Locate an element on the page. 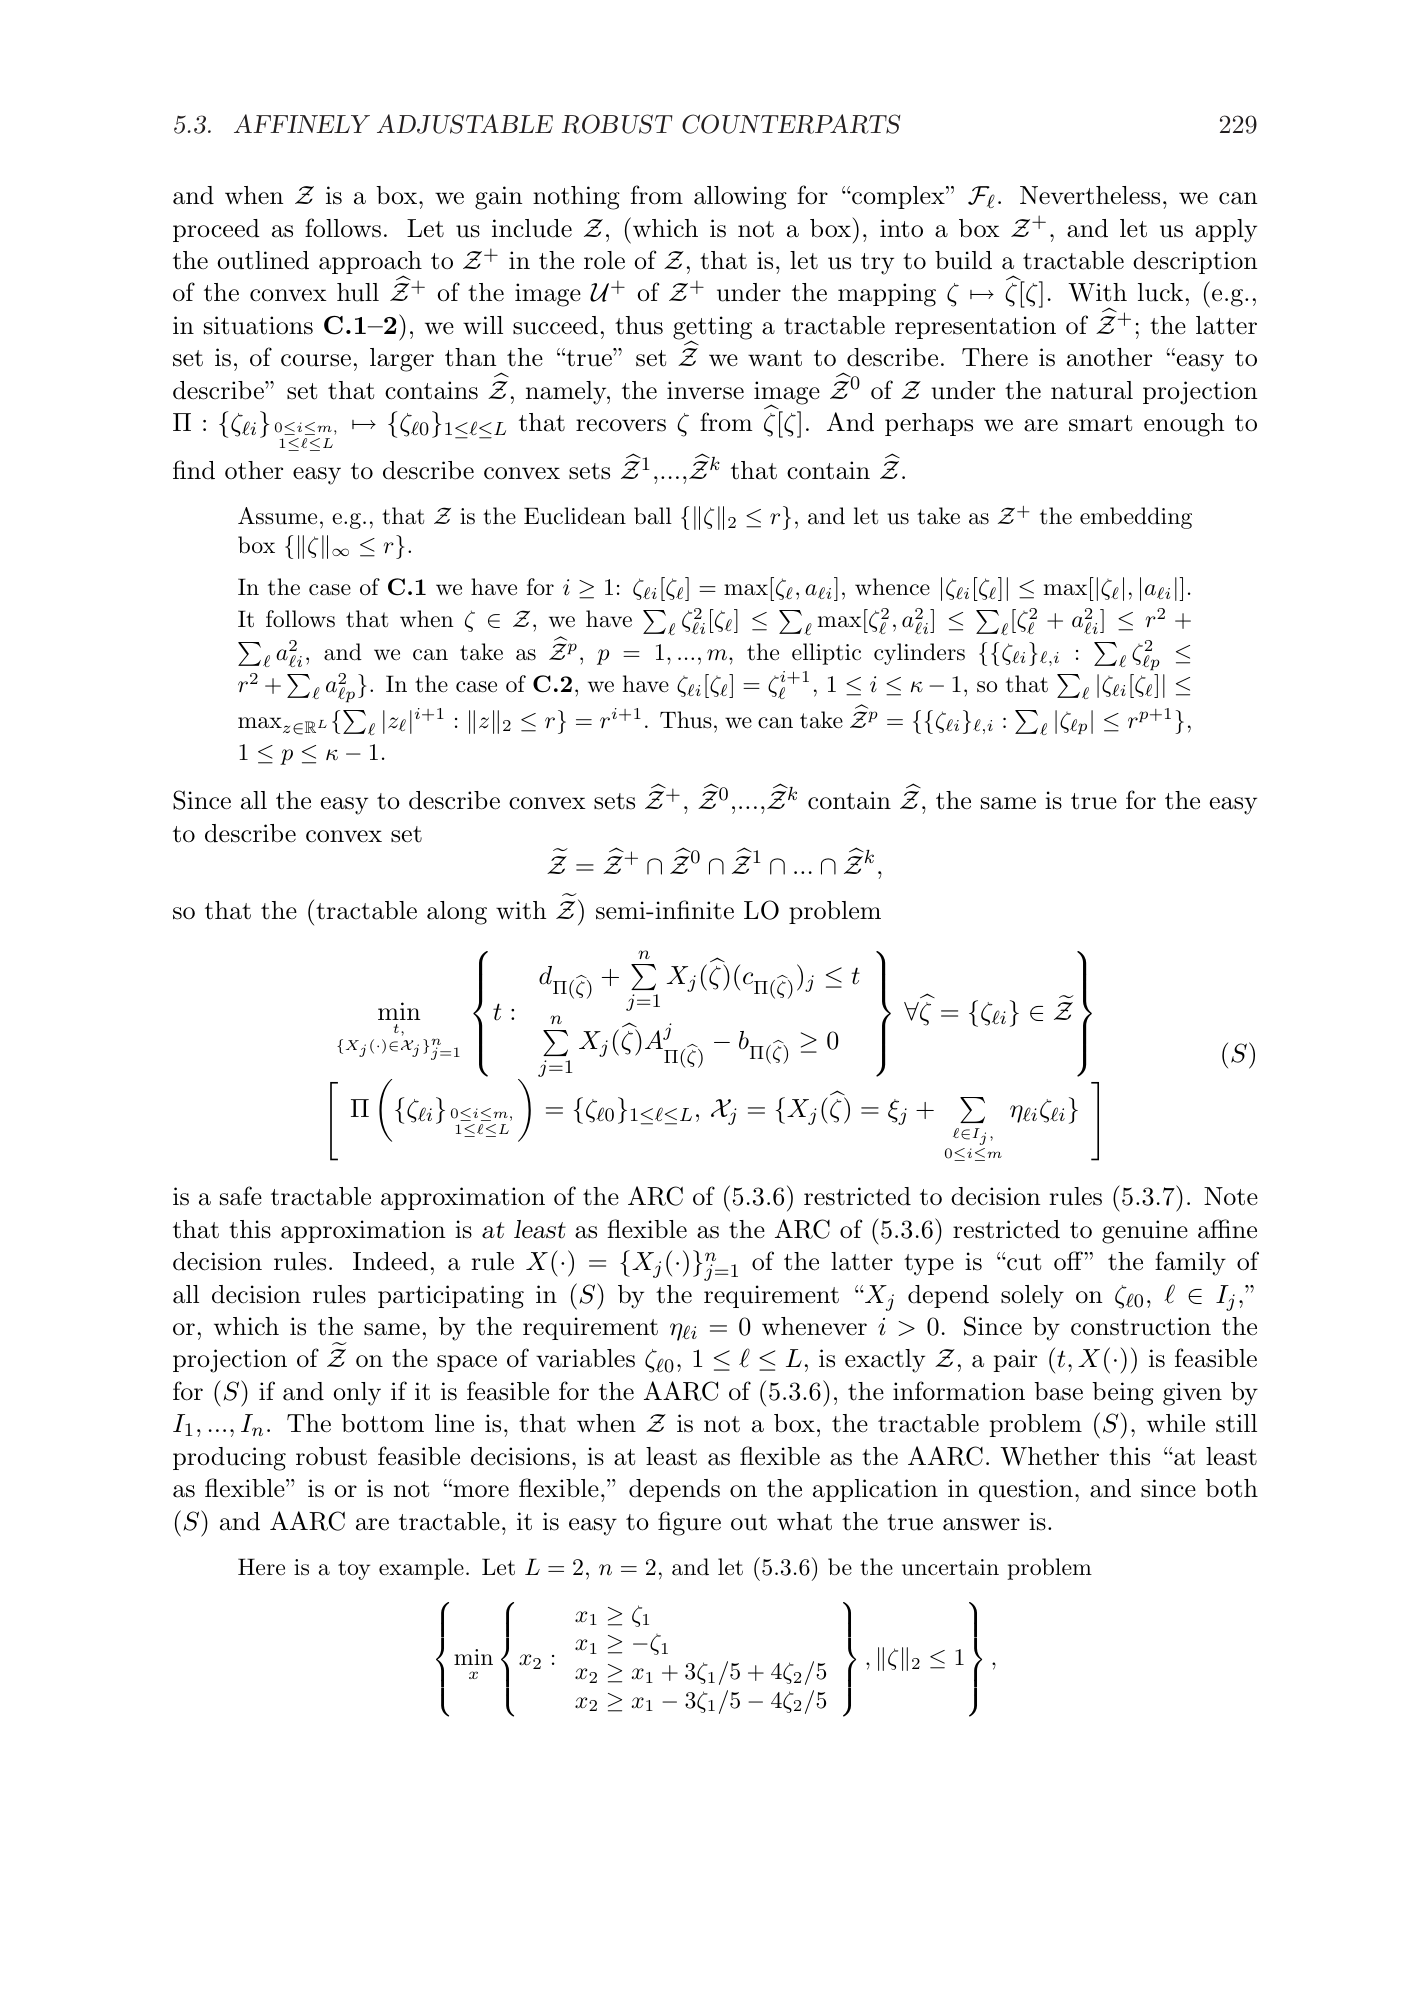 This image has height=2015, width=1424. proceed is located at coordinates (216, 230).
